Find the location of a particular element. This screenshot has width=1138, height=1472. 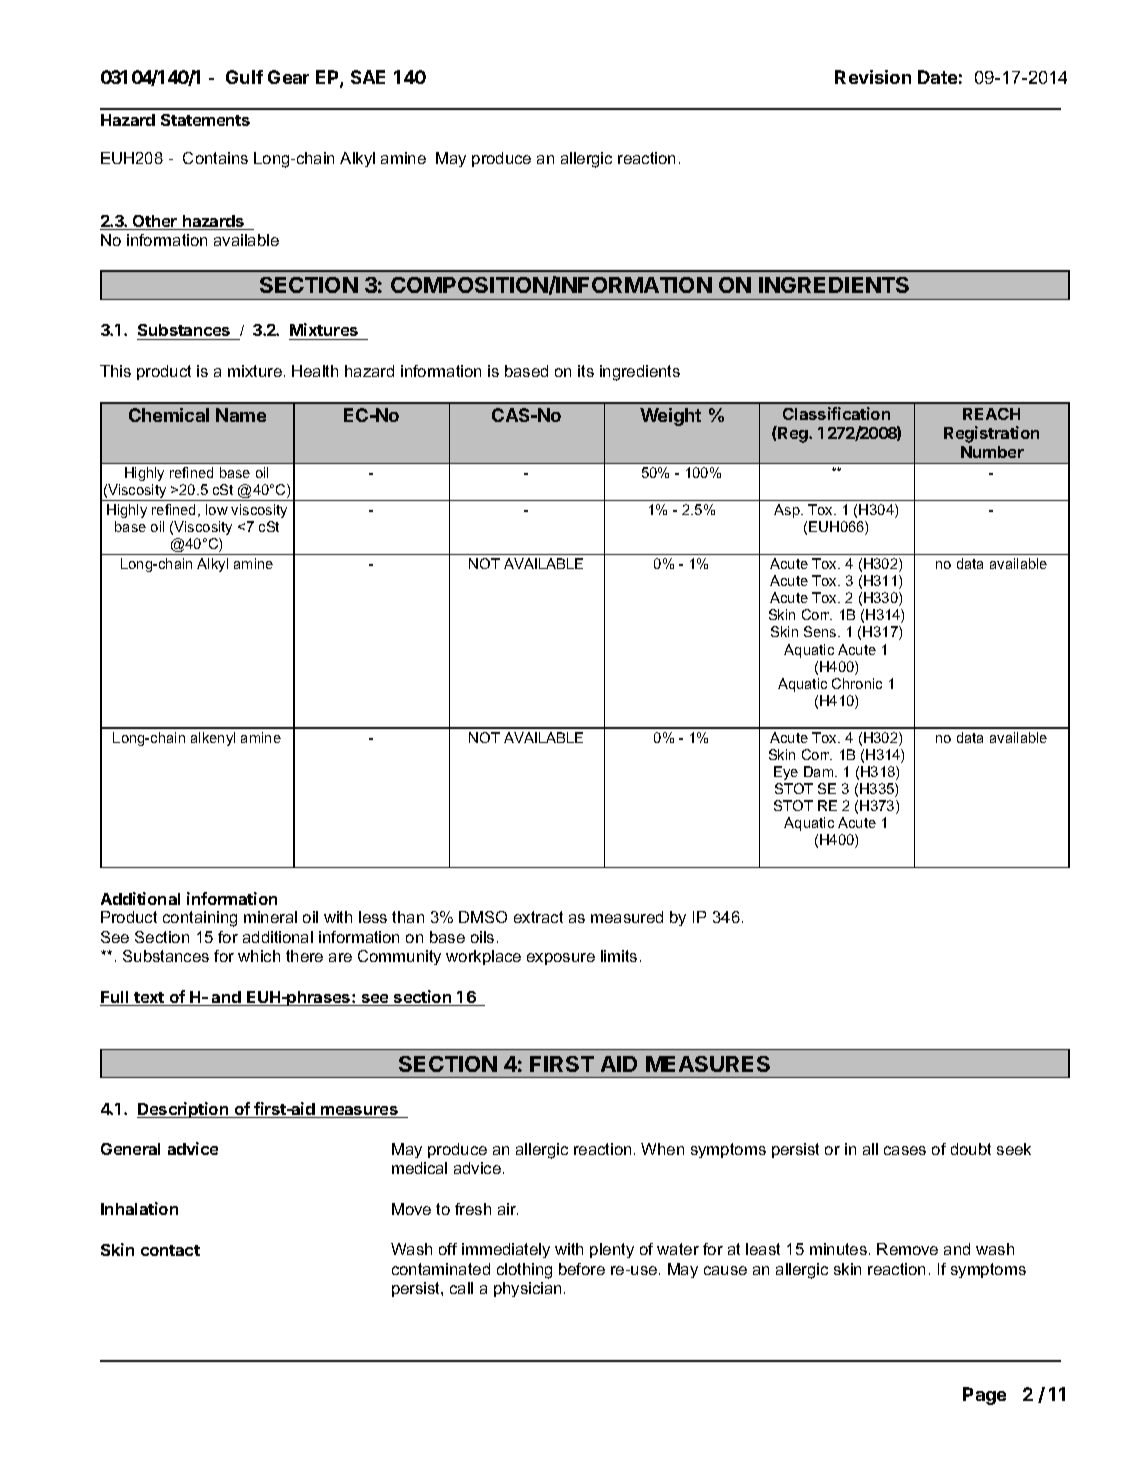

contact is located at coordinates (170, 1250).
